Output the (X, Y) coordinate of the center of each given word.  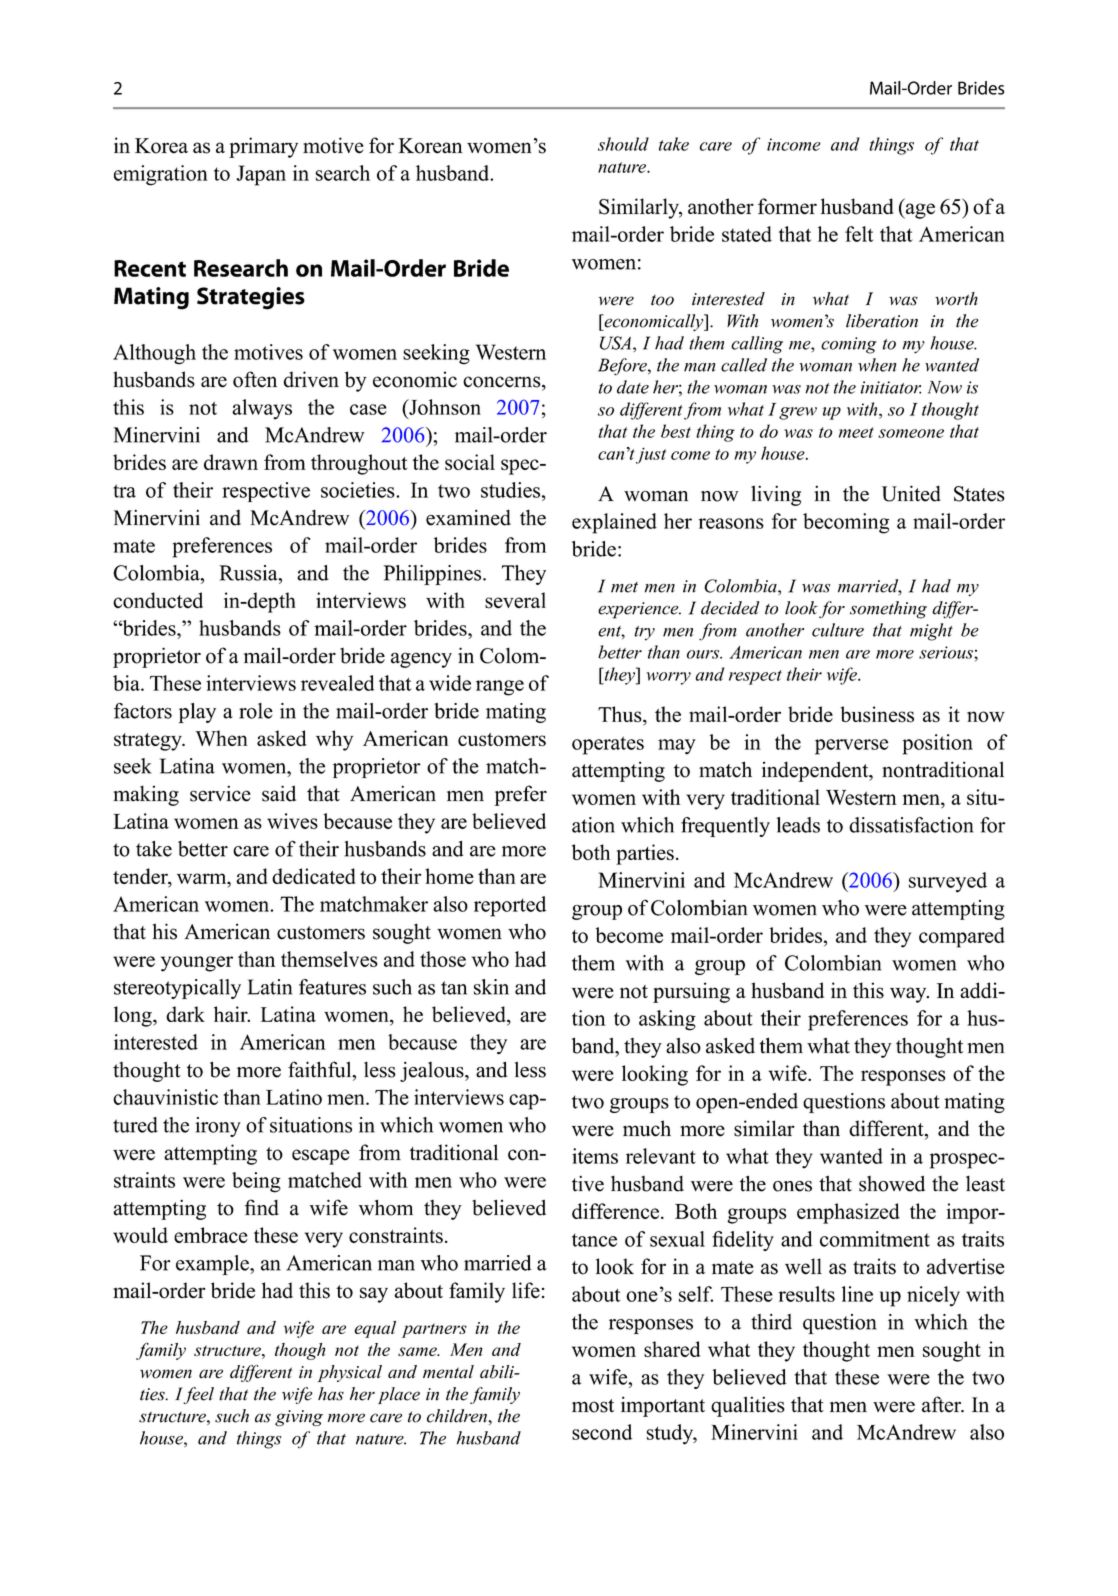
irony (218, 1127)
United (911, 493)
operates (608, 745)
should (623, 144)
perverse (851, 747)
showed (892, 1184)
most (593, 1406)
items (595, 1156)
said (279, 793)
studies (512, 490)
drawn (231, 462)
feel (198, 1395)
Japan (261, 175)
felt (859, 234)
